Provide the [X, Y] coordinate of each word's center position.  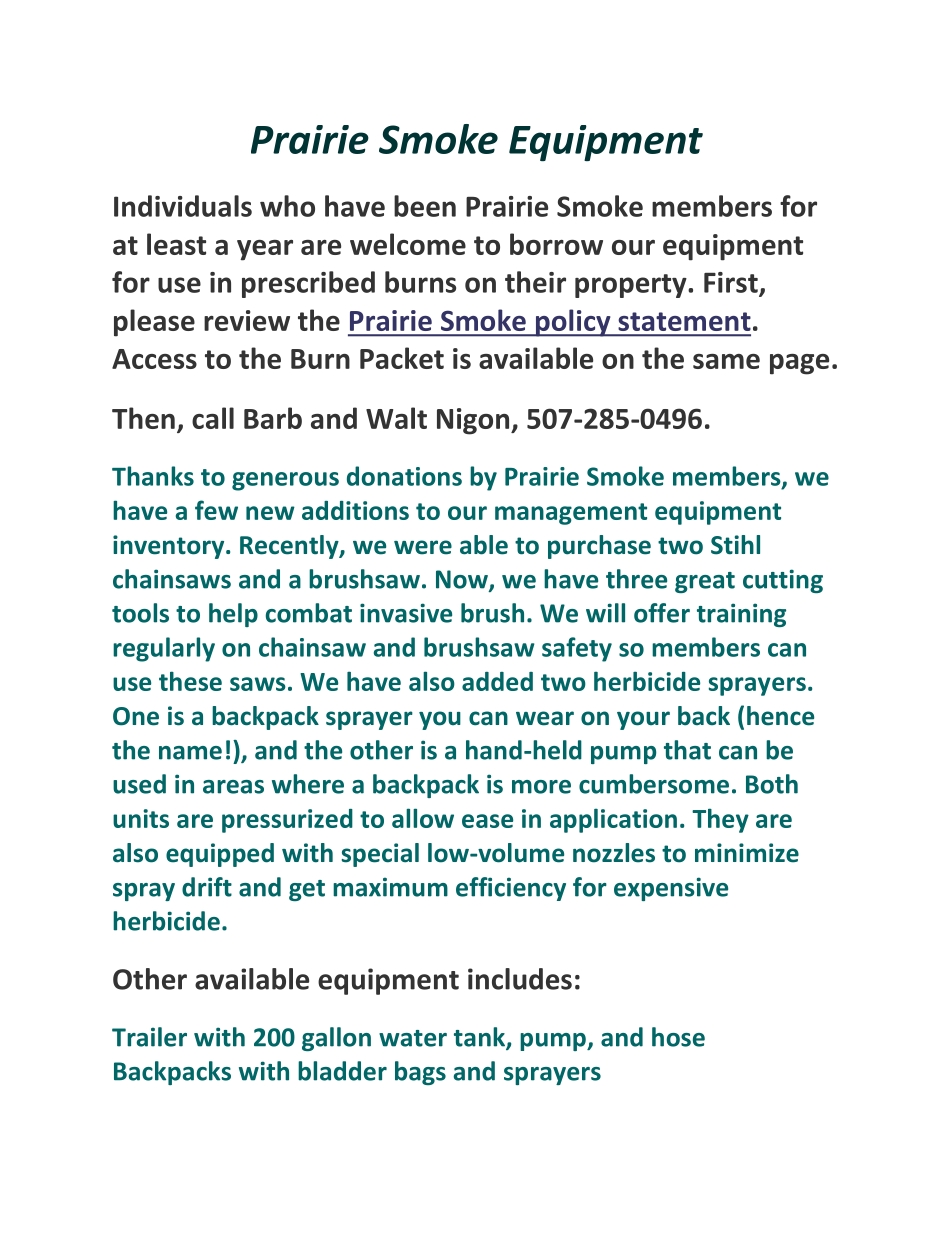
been [425, 206]
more [541, 787]
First [732, 283]
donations [404, 476]
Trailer [149, 1037]
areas [233, 787]
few [216, 510]
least [176, 244]
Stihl [735, 545]
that [687, 750]
